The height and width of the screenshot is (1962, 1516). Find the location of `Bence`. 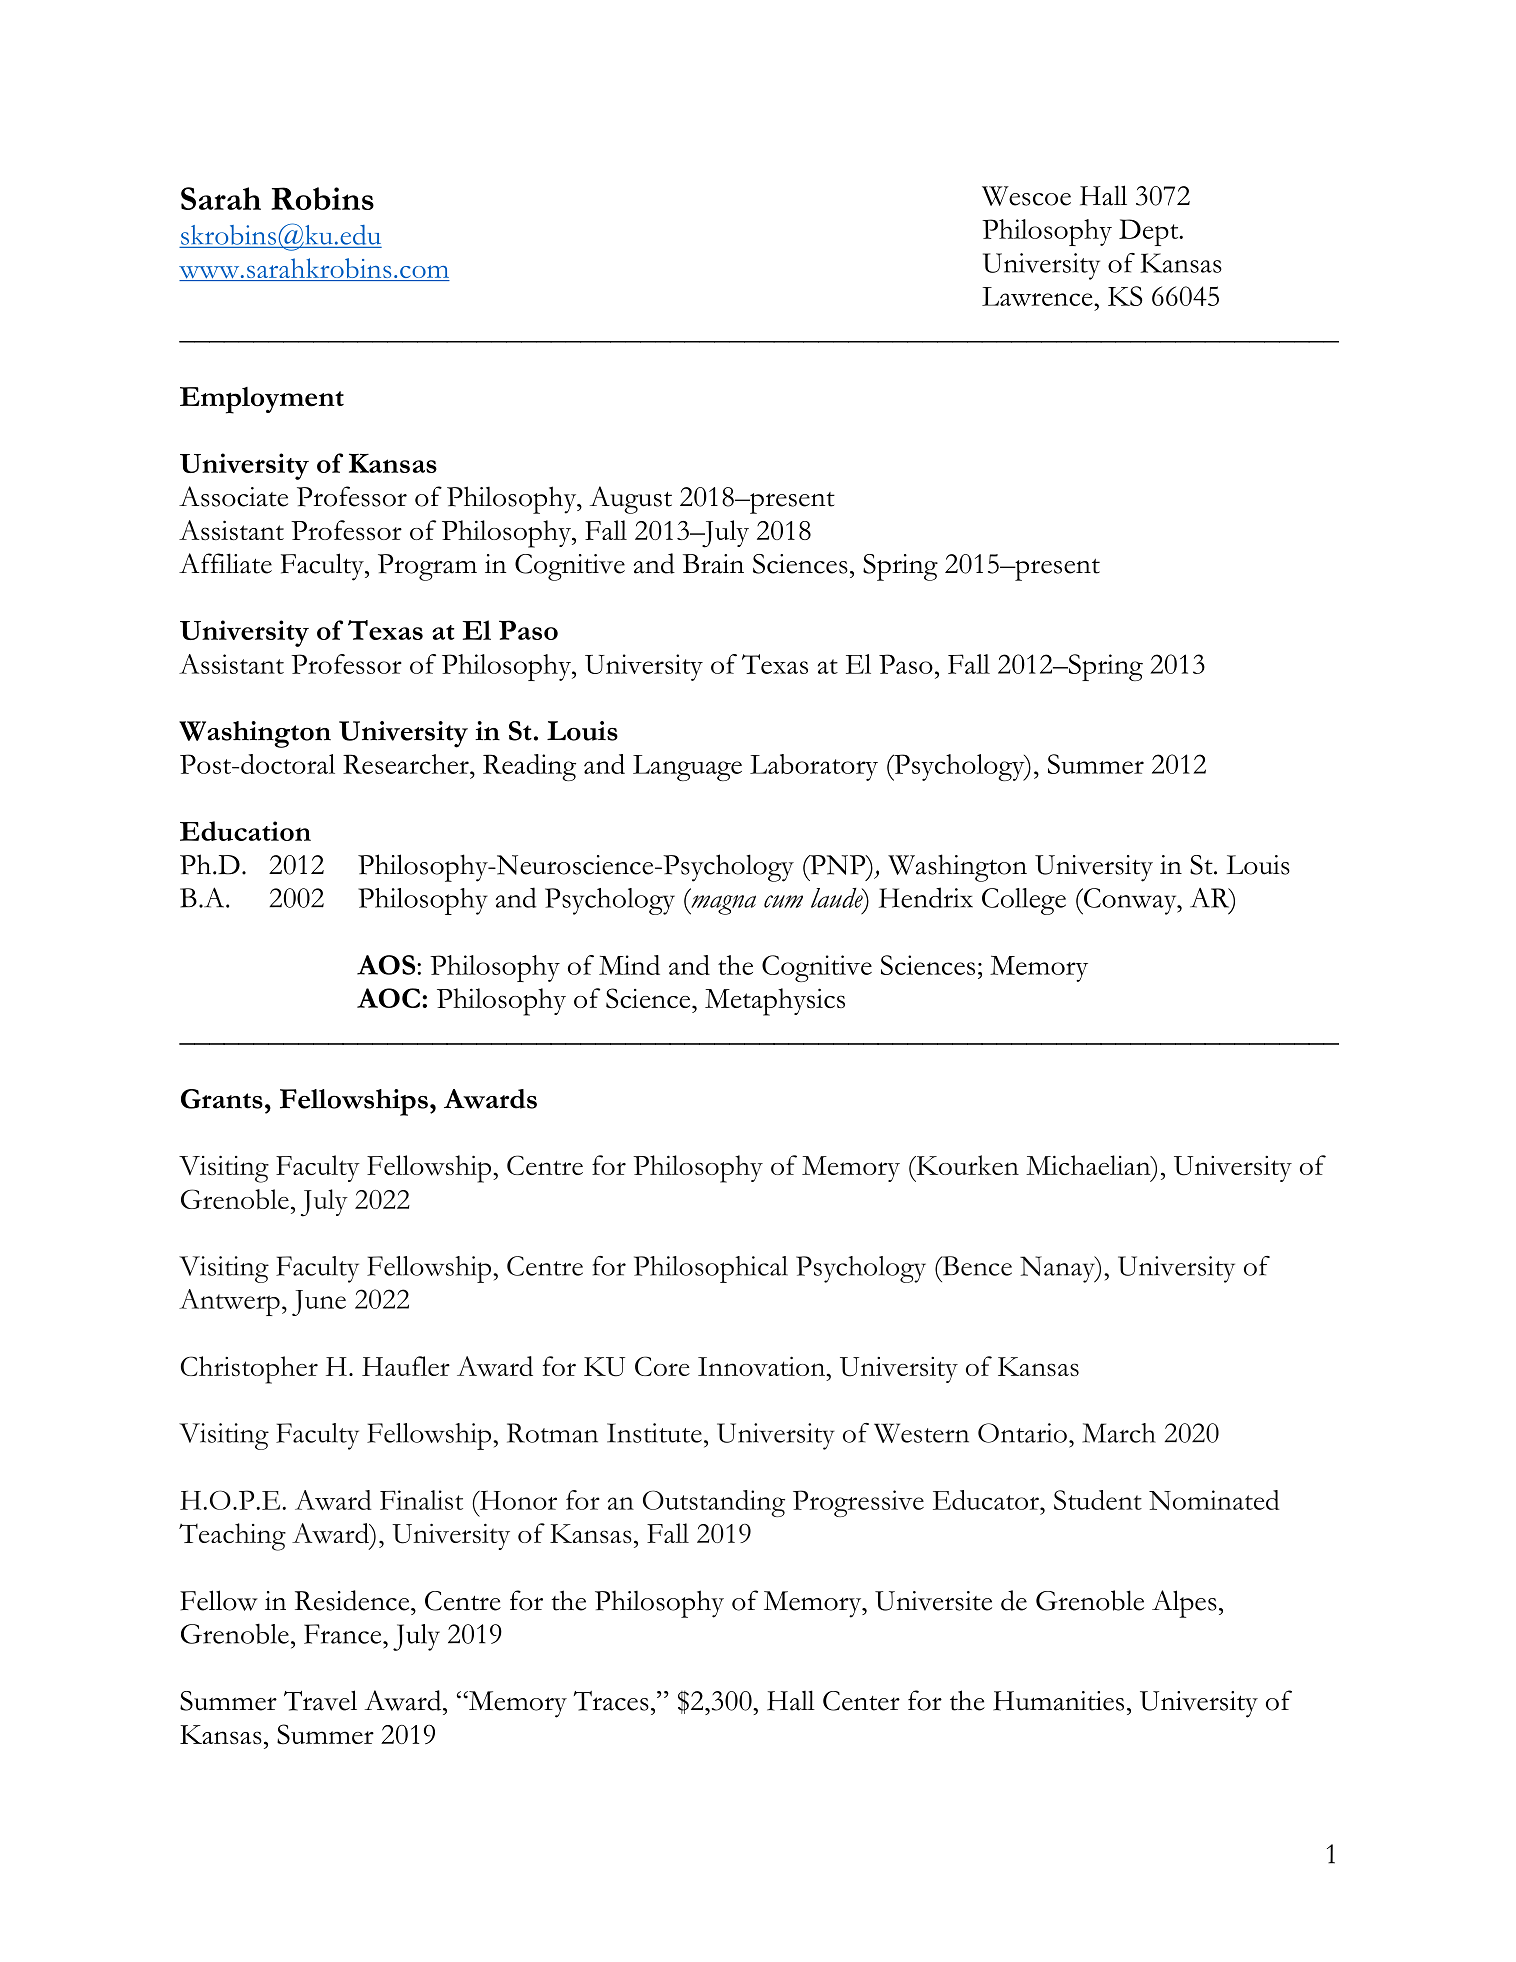

Bence is located at coordinates (976, 1266).
